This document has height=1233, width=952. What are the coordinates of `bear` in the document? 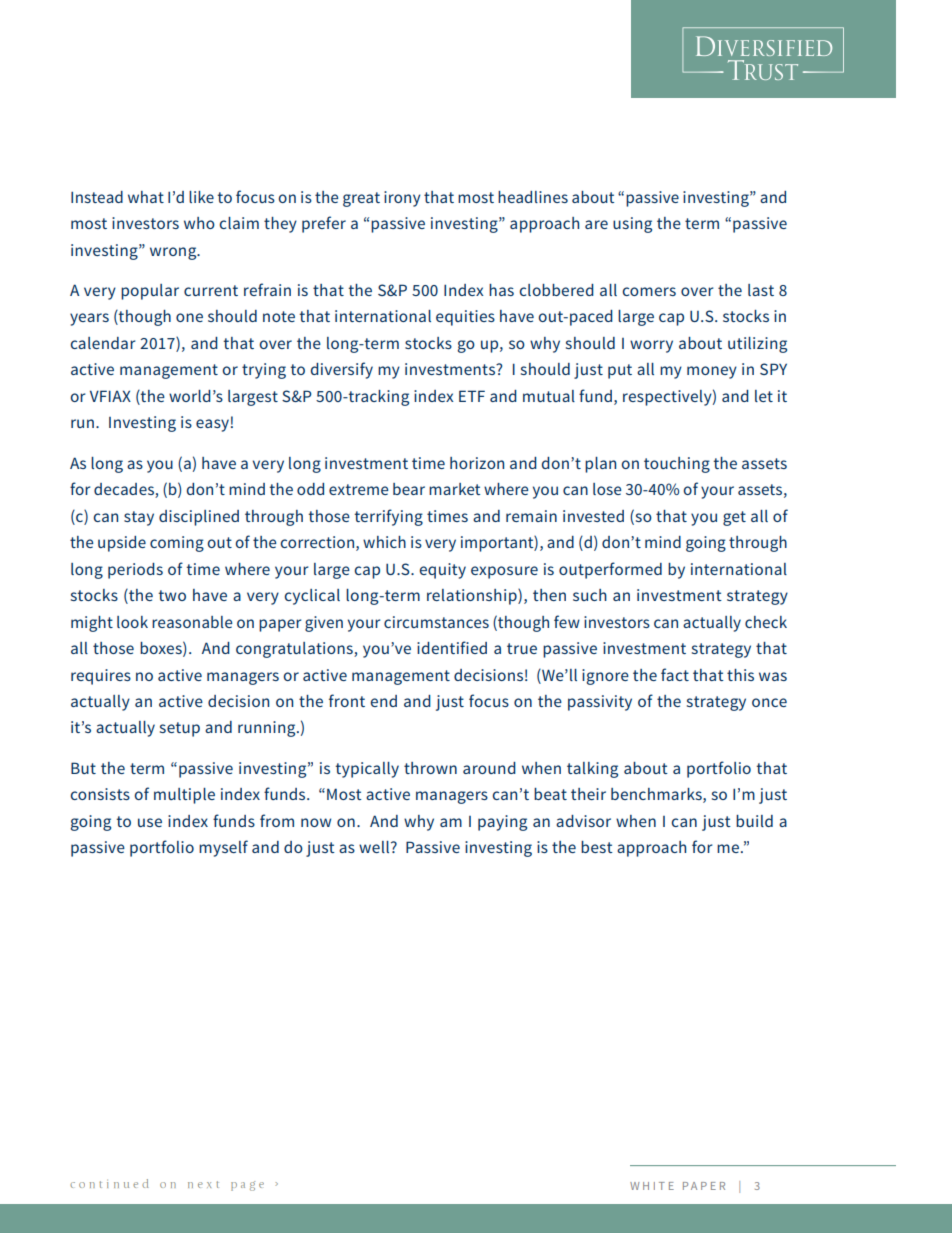 It's located at (409, 489).
